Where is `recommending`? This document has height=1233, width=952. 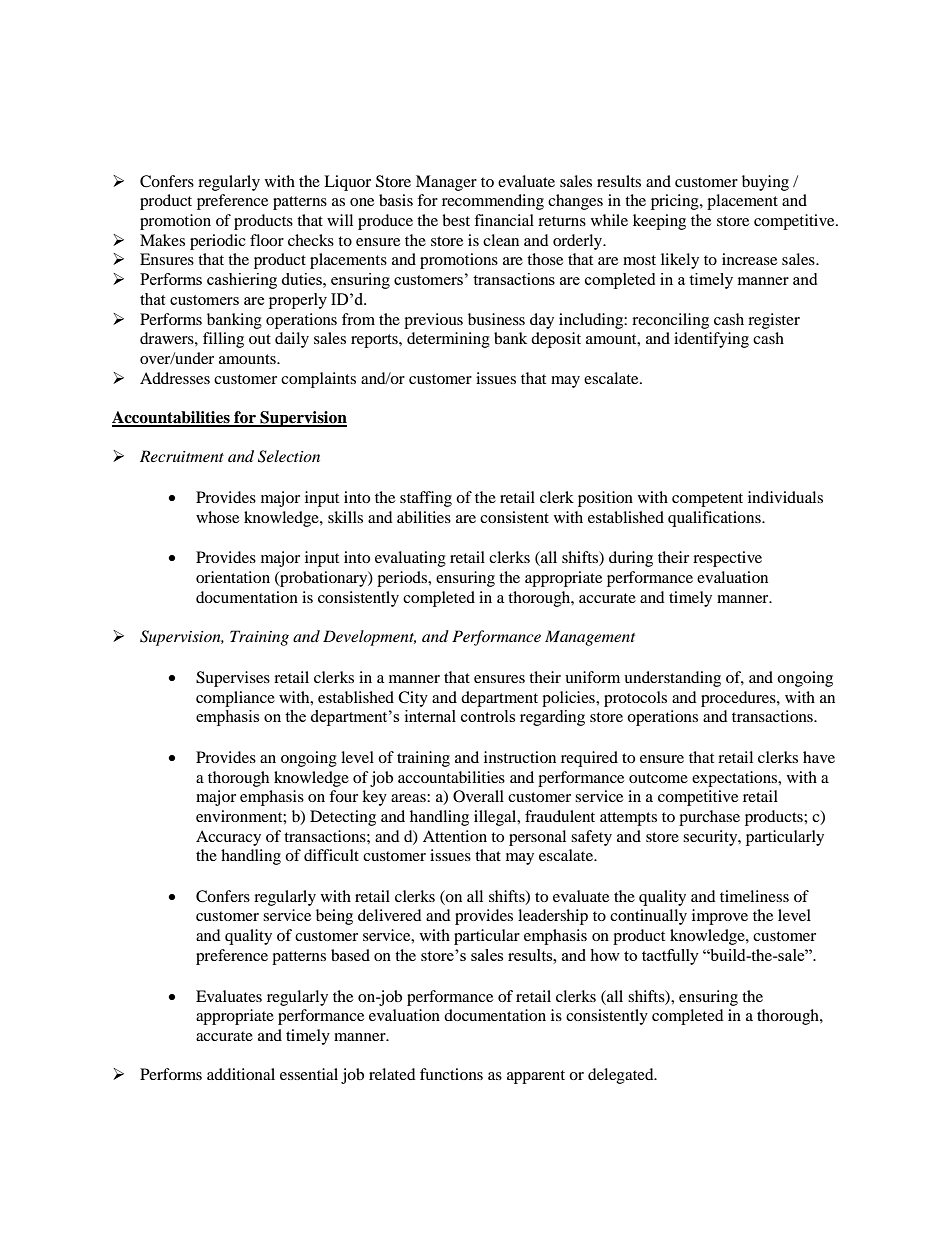 recommending is located at coordinates (493, 202).
